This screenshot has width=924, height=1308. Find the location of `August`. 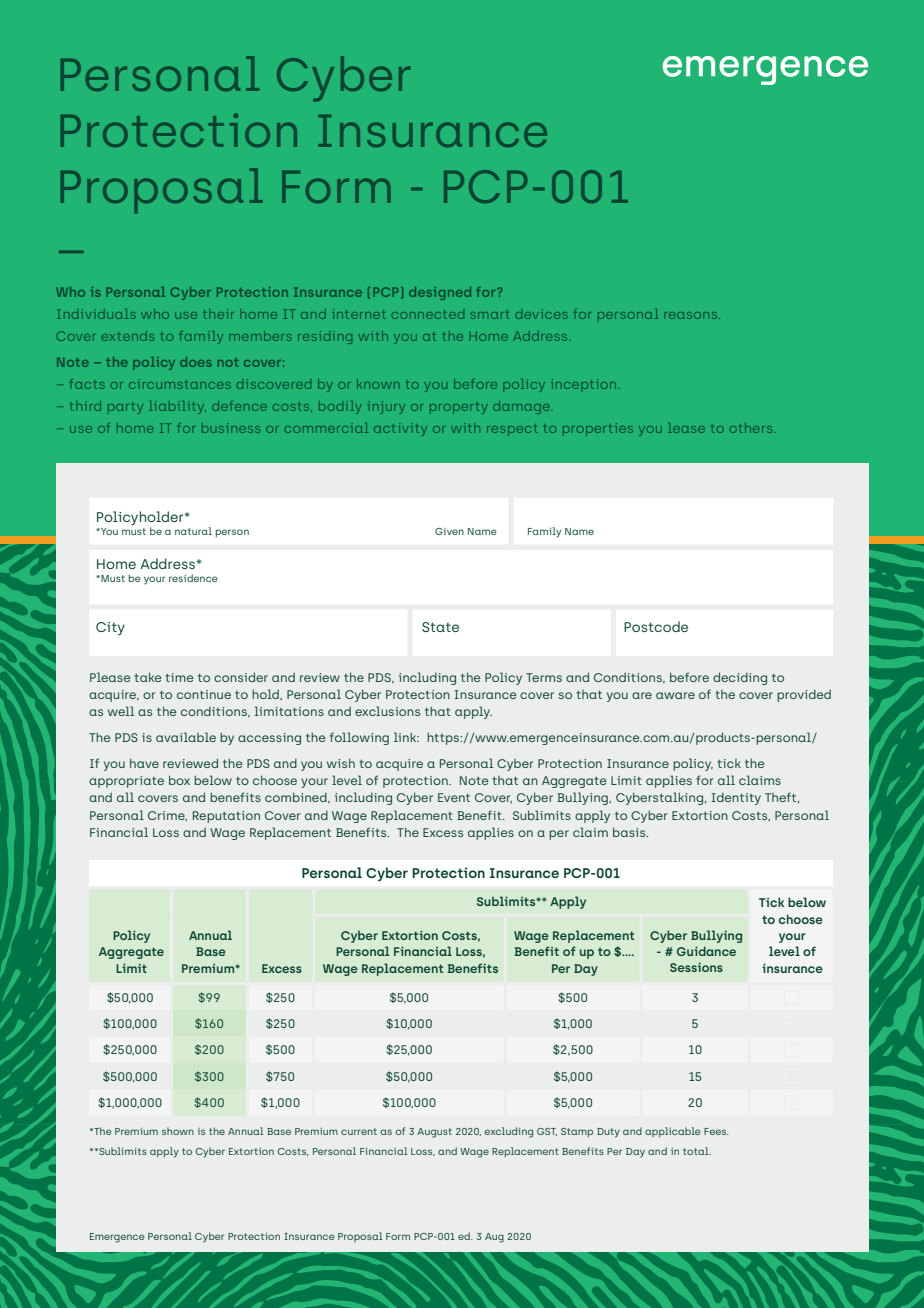

August is located at coordinates (434, 1133).
